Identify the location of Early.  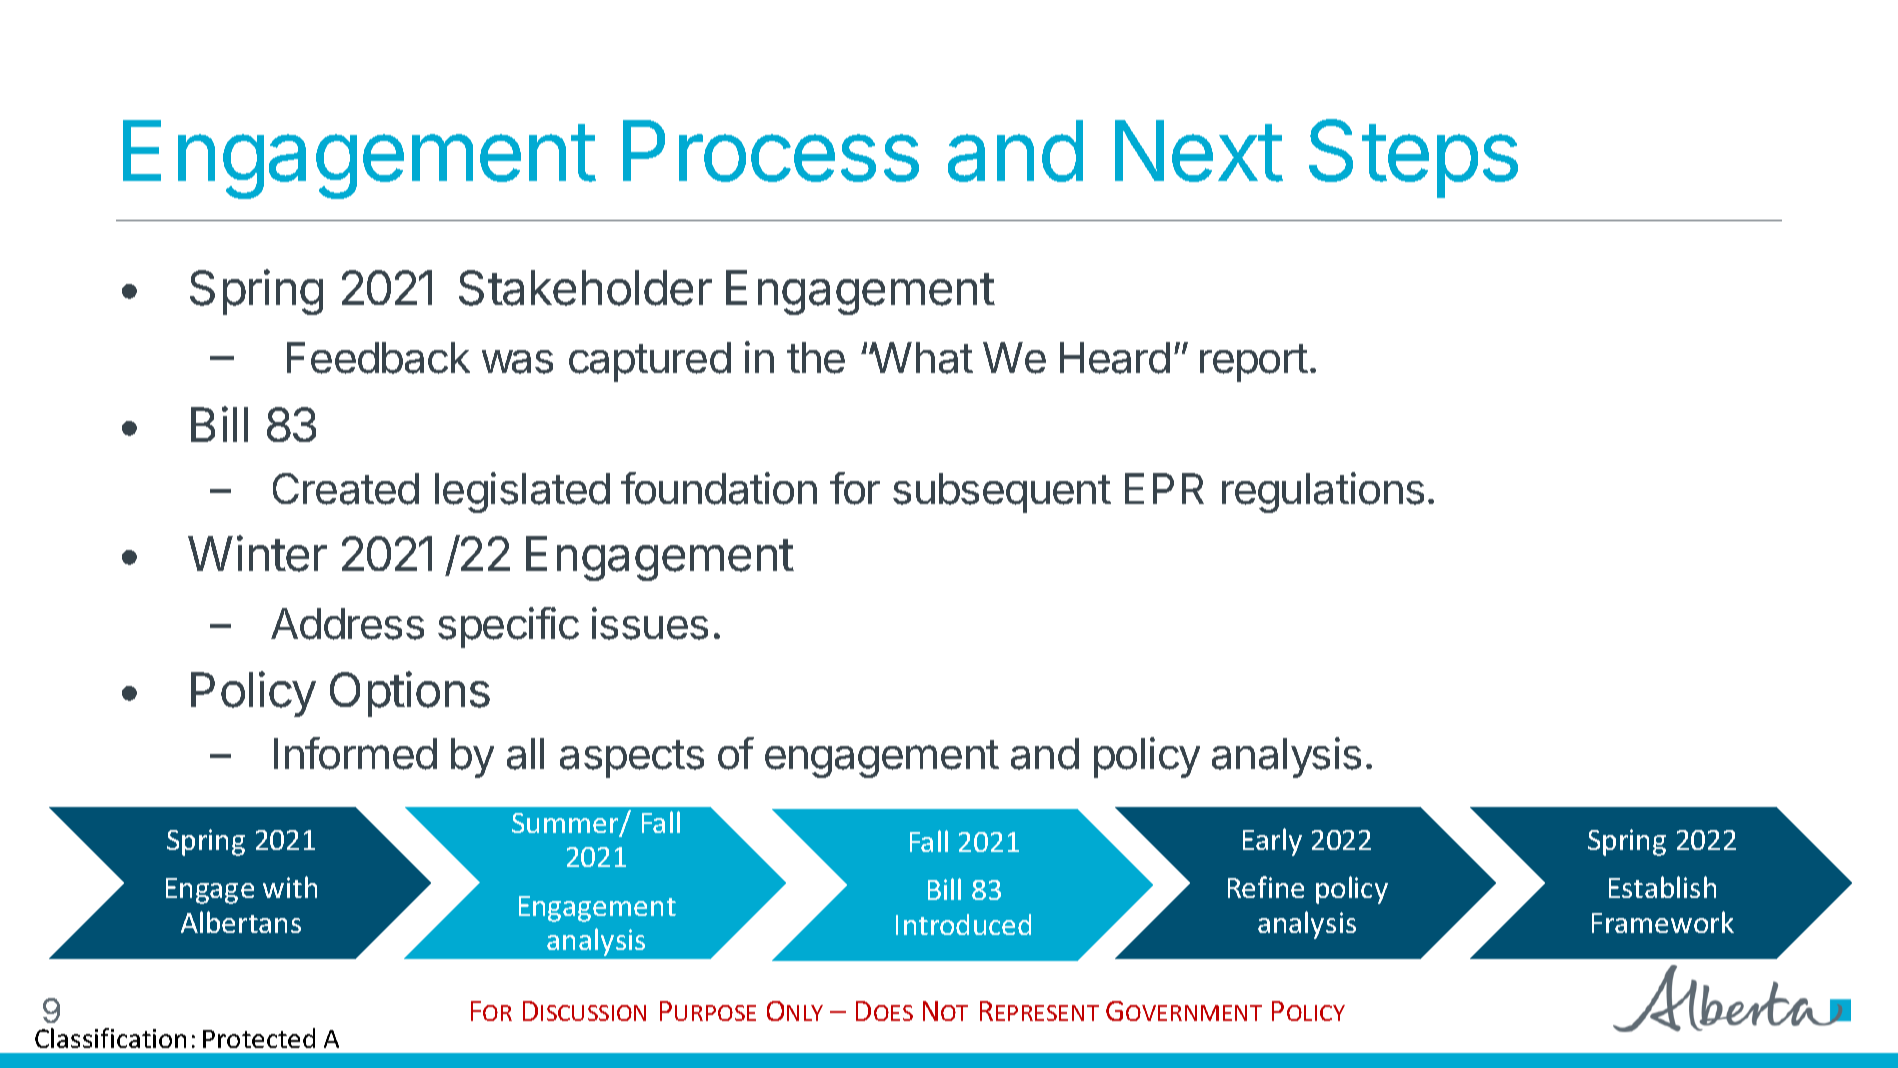
(1272, 842).
